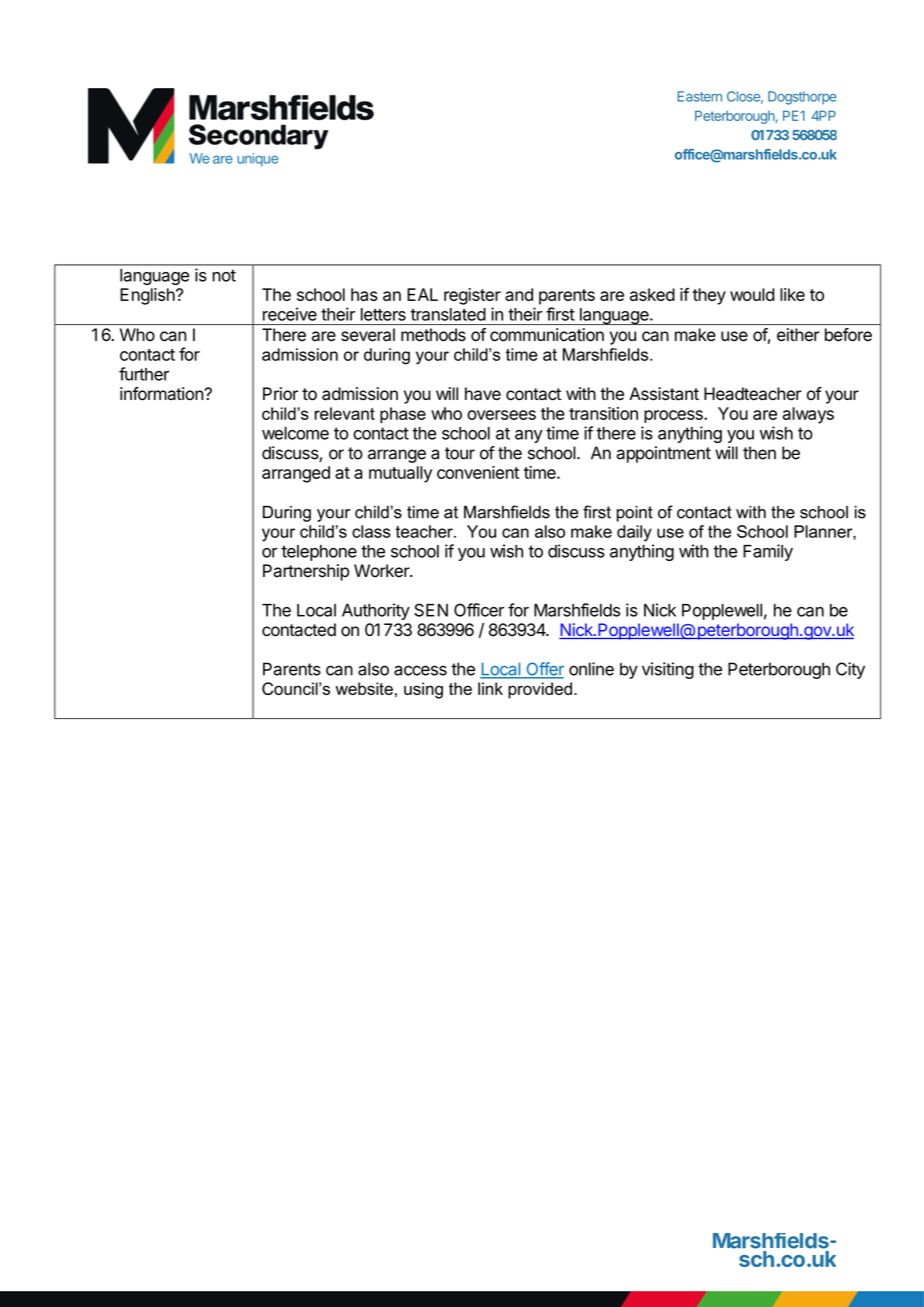 The width and height of the screenshot is (924, 1307). Describe the element at coordinates (850, 670) in the screenshot. I see `City` at that location.
